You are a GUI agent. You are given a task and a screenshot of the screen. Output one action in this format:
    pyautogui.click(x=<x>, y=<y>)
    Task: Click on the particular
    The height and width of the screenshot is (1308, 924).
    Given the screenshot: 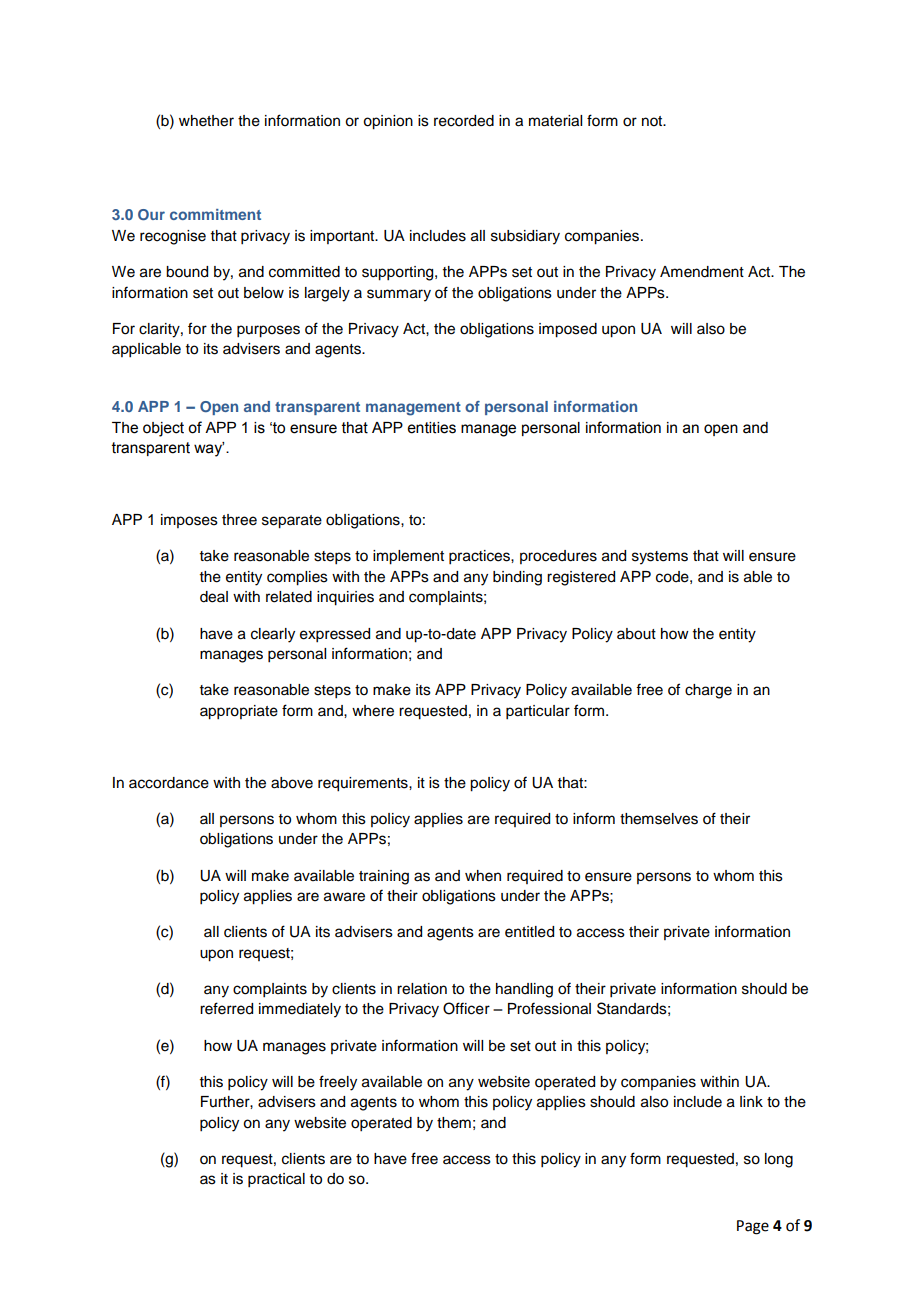 What is the action you would take?
    pyautogui.click(x=538, y=712)
